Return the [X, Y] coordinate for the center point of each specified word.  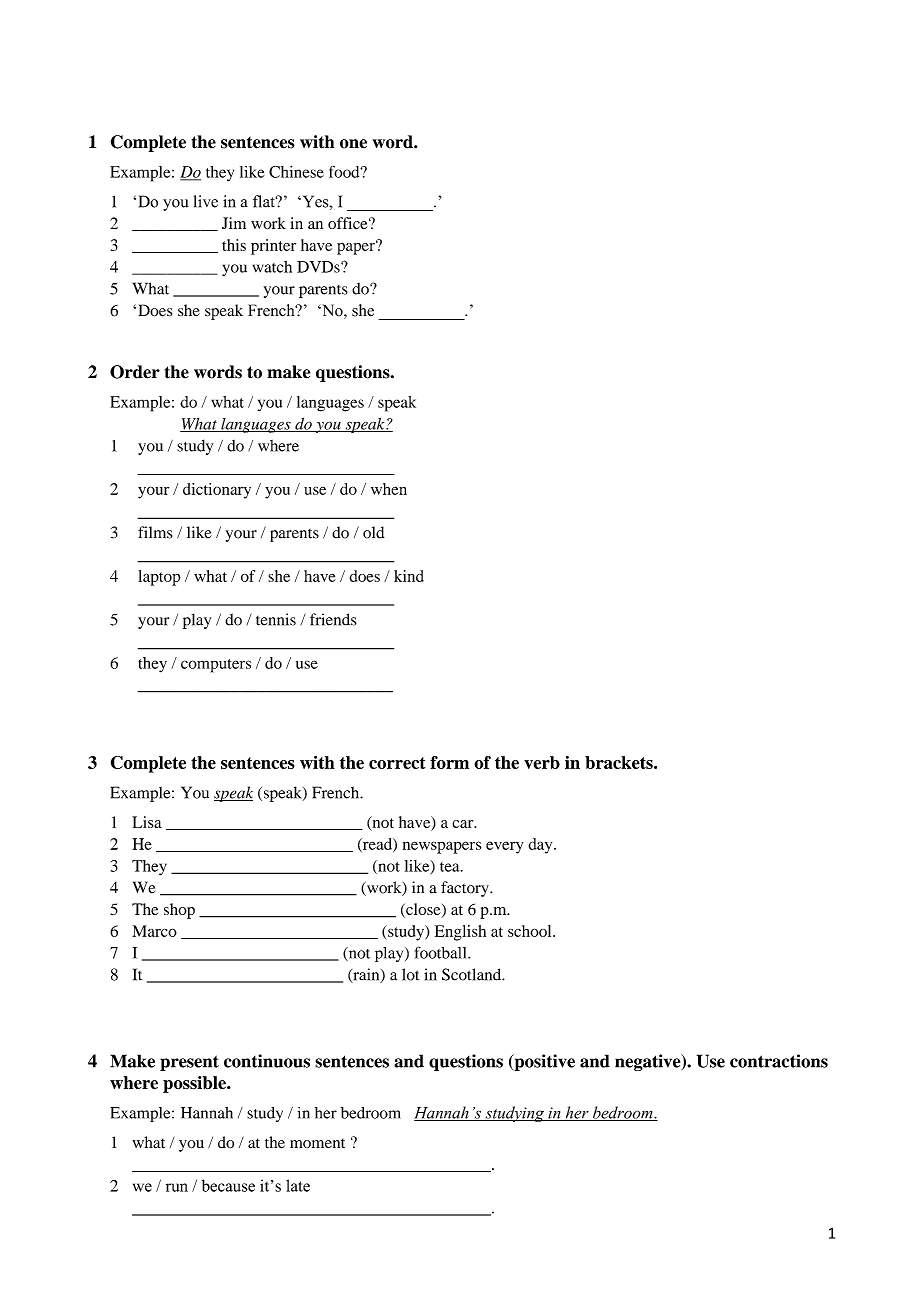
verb [542, 762]
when [389, 489]
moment [317, 1143]
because [228, 1185]
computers [216, 666]
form [449, 762]
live [206, 201]
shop [179, 911]
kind [409, 576]
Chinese [296, 172]
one [353, 144]
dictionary [217, 491]
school [531, 931]
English [460, 933]
